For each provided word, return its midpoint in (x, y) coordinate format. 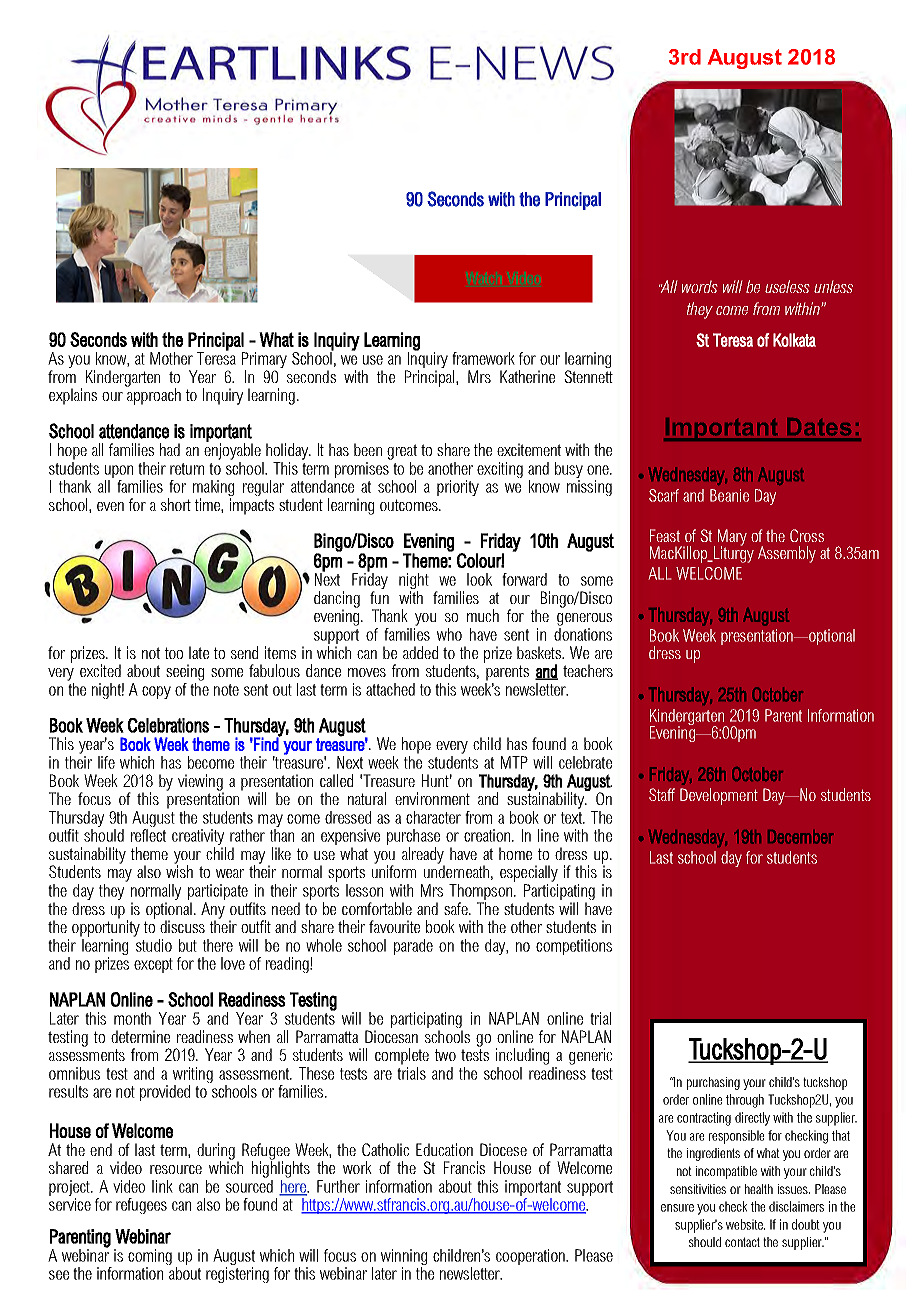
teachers (588, 670)
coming (150, 1258)
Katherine (527, 376)
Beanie (729, 495)
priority (458, 488)
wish (179, 870)
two (445, 1055)
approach (154, 396)
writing (193, 1076)
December (801, 837)
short (176, 504)
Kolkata (794, 340)
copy (156, 692)
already (423, 856)
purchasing (713, 1083)
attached (390, 689)
